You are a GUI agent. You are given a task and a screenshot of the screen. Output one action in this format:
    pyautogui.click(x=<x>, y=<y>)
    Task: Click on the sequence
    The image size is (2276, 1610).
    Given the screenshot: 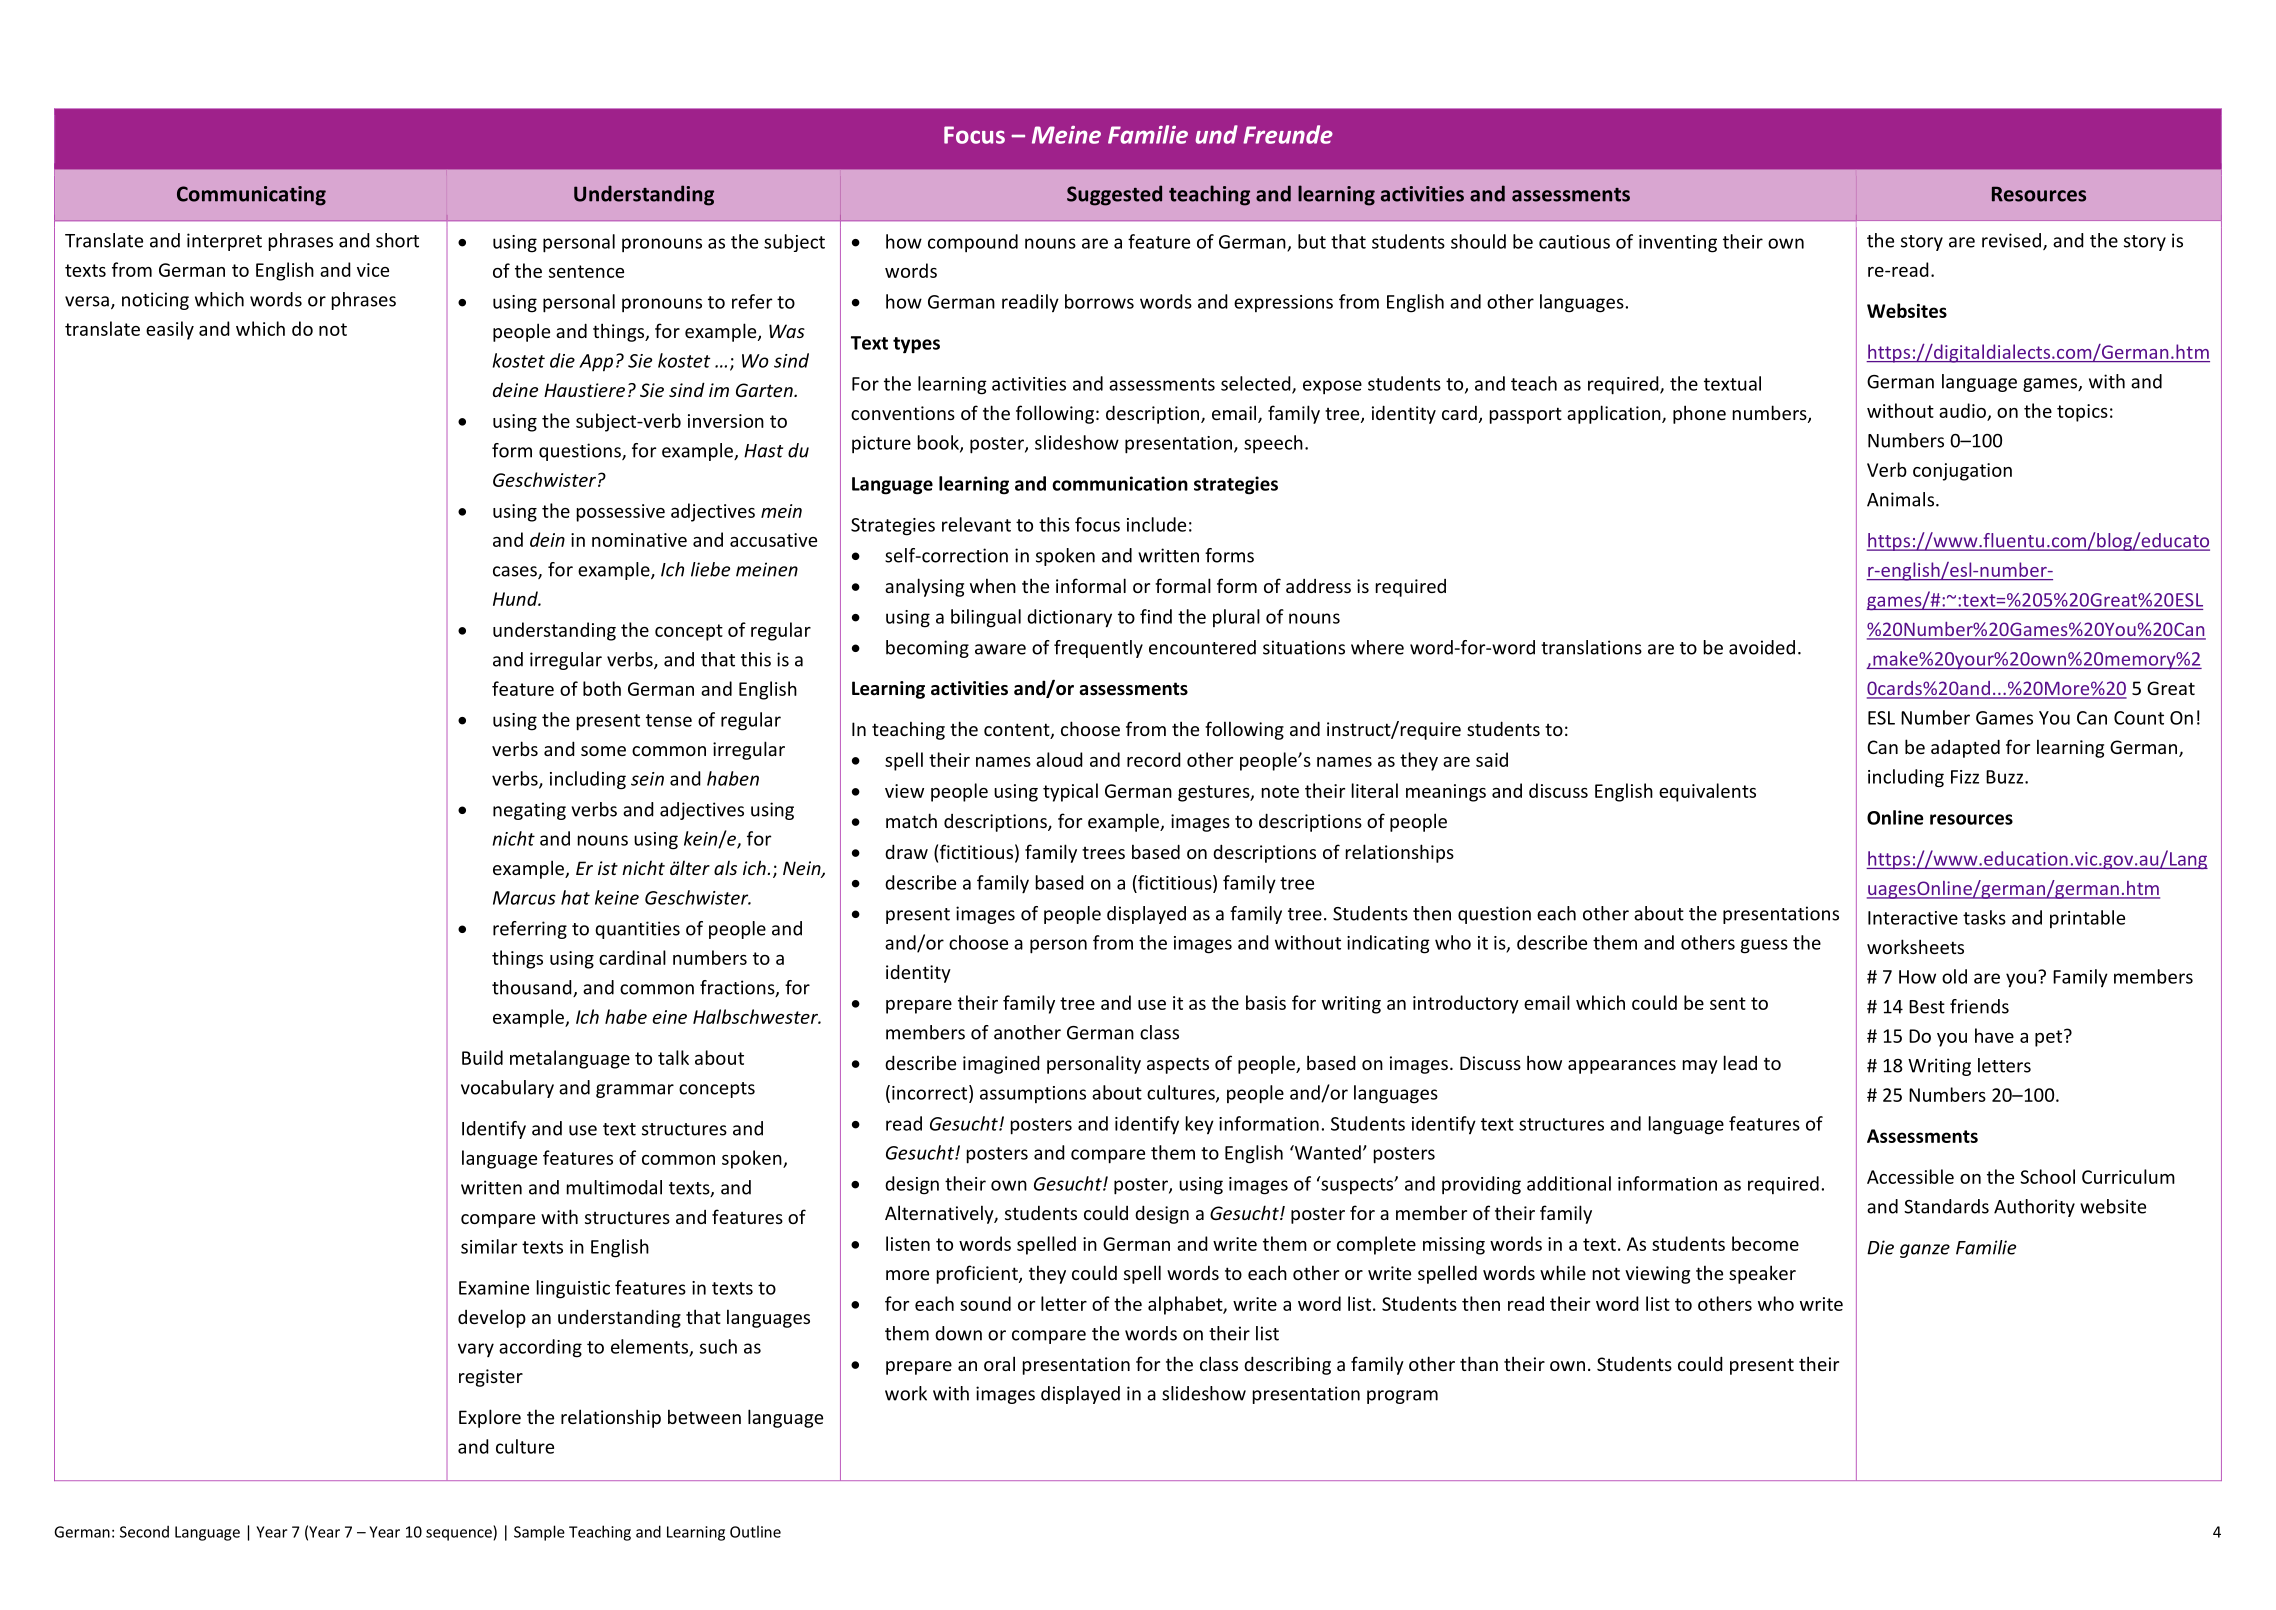 What is the action you would take?
    pyautogui.click(x=460, y=1535)
